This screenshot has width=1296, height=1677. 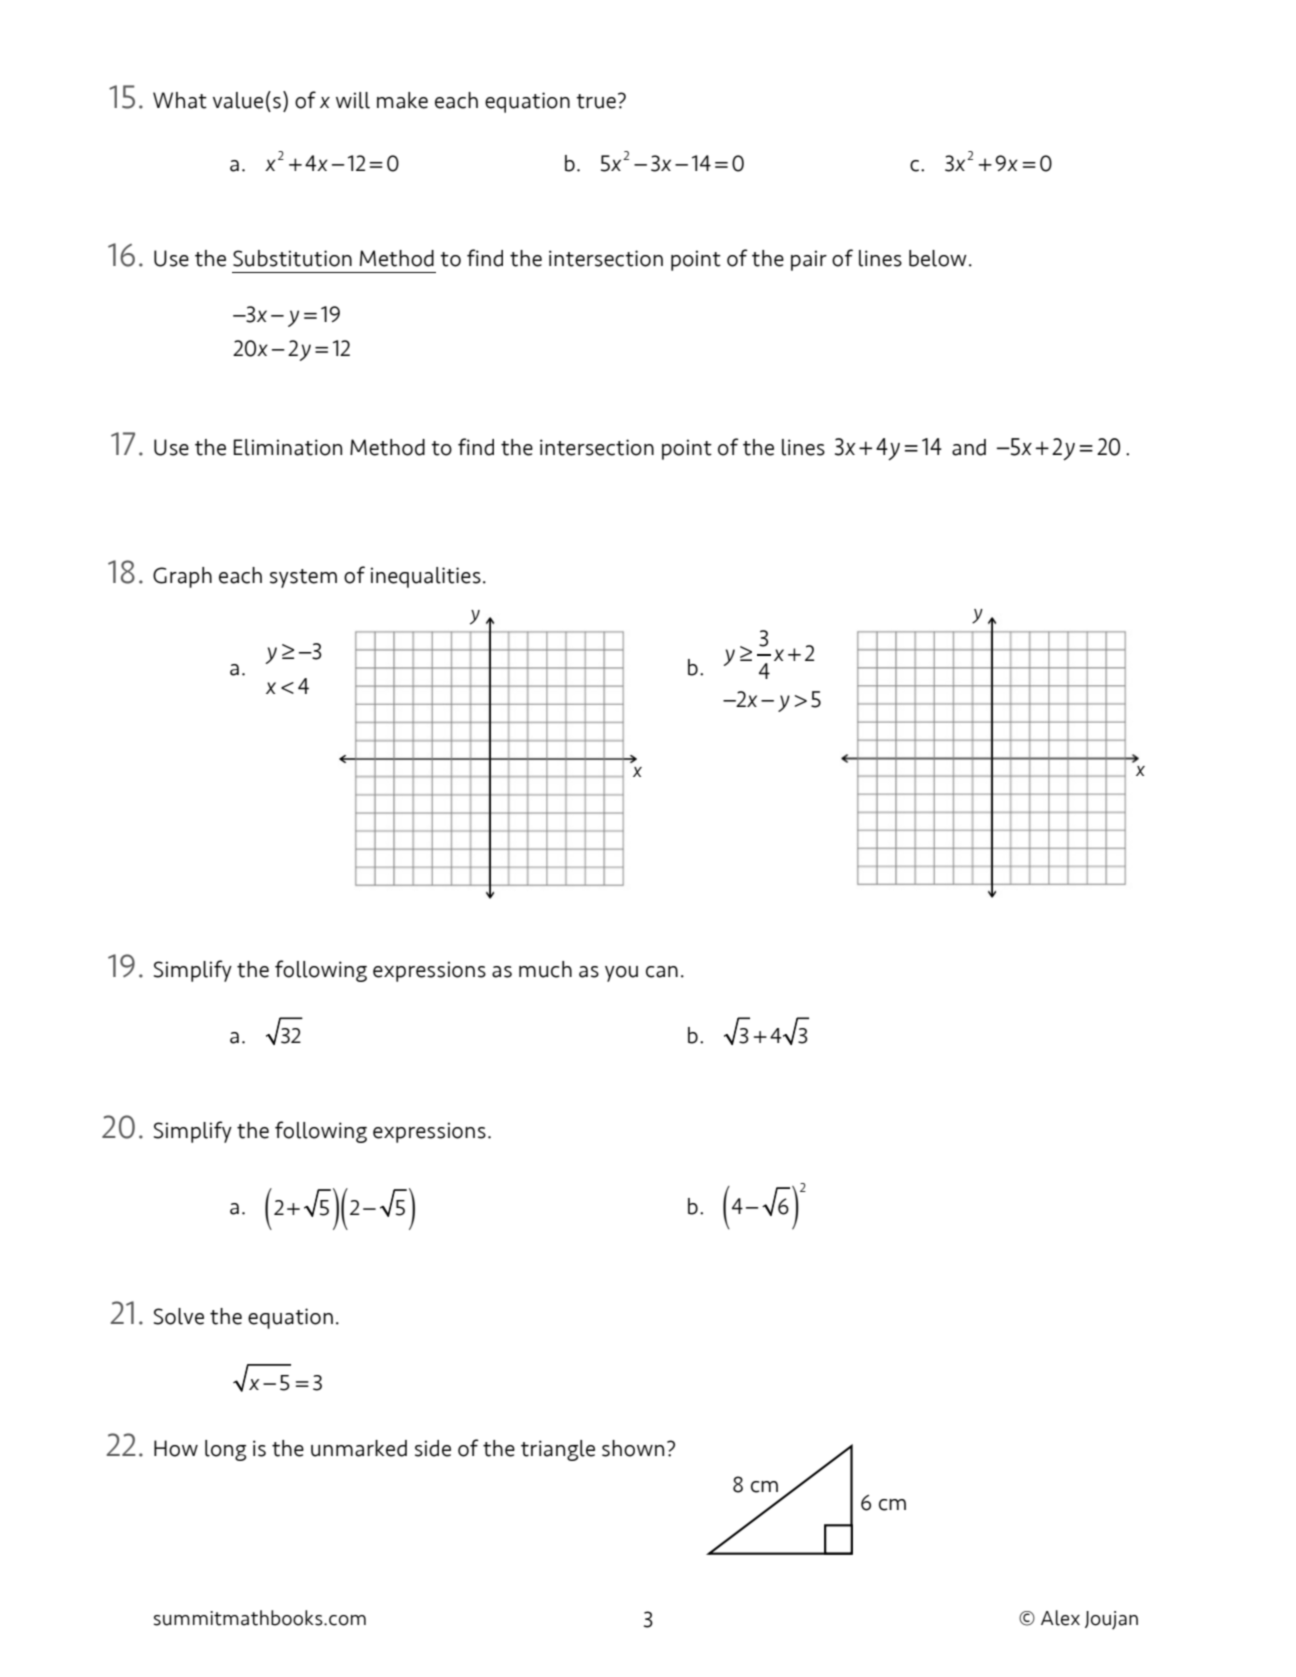 I want to click on can, so click(x=662, y=972).
